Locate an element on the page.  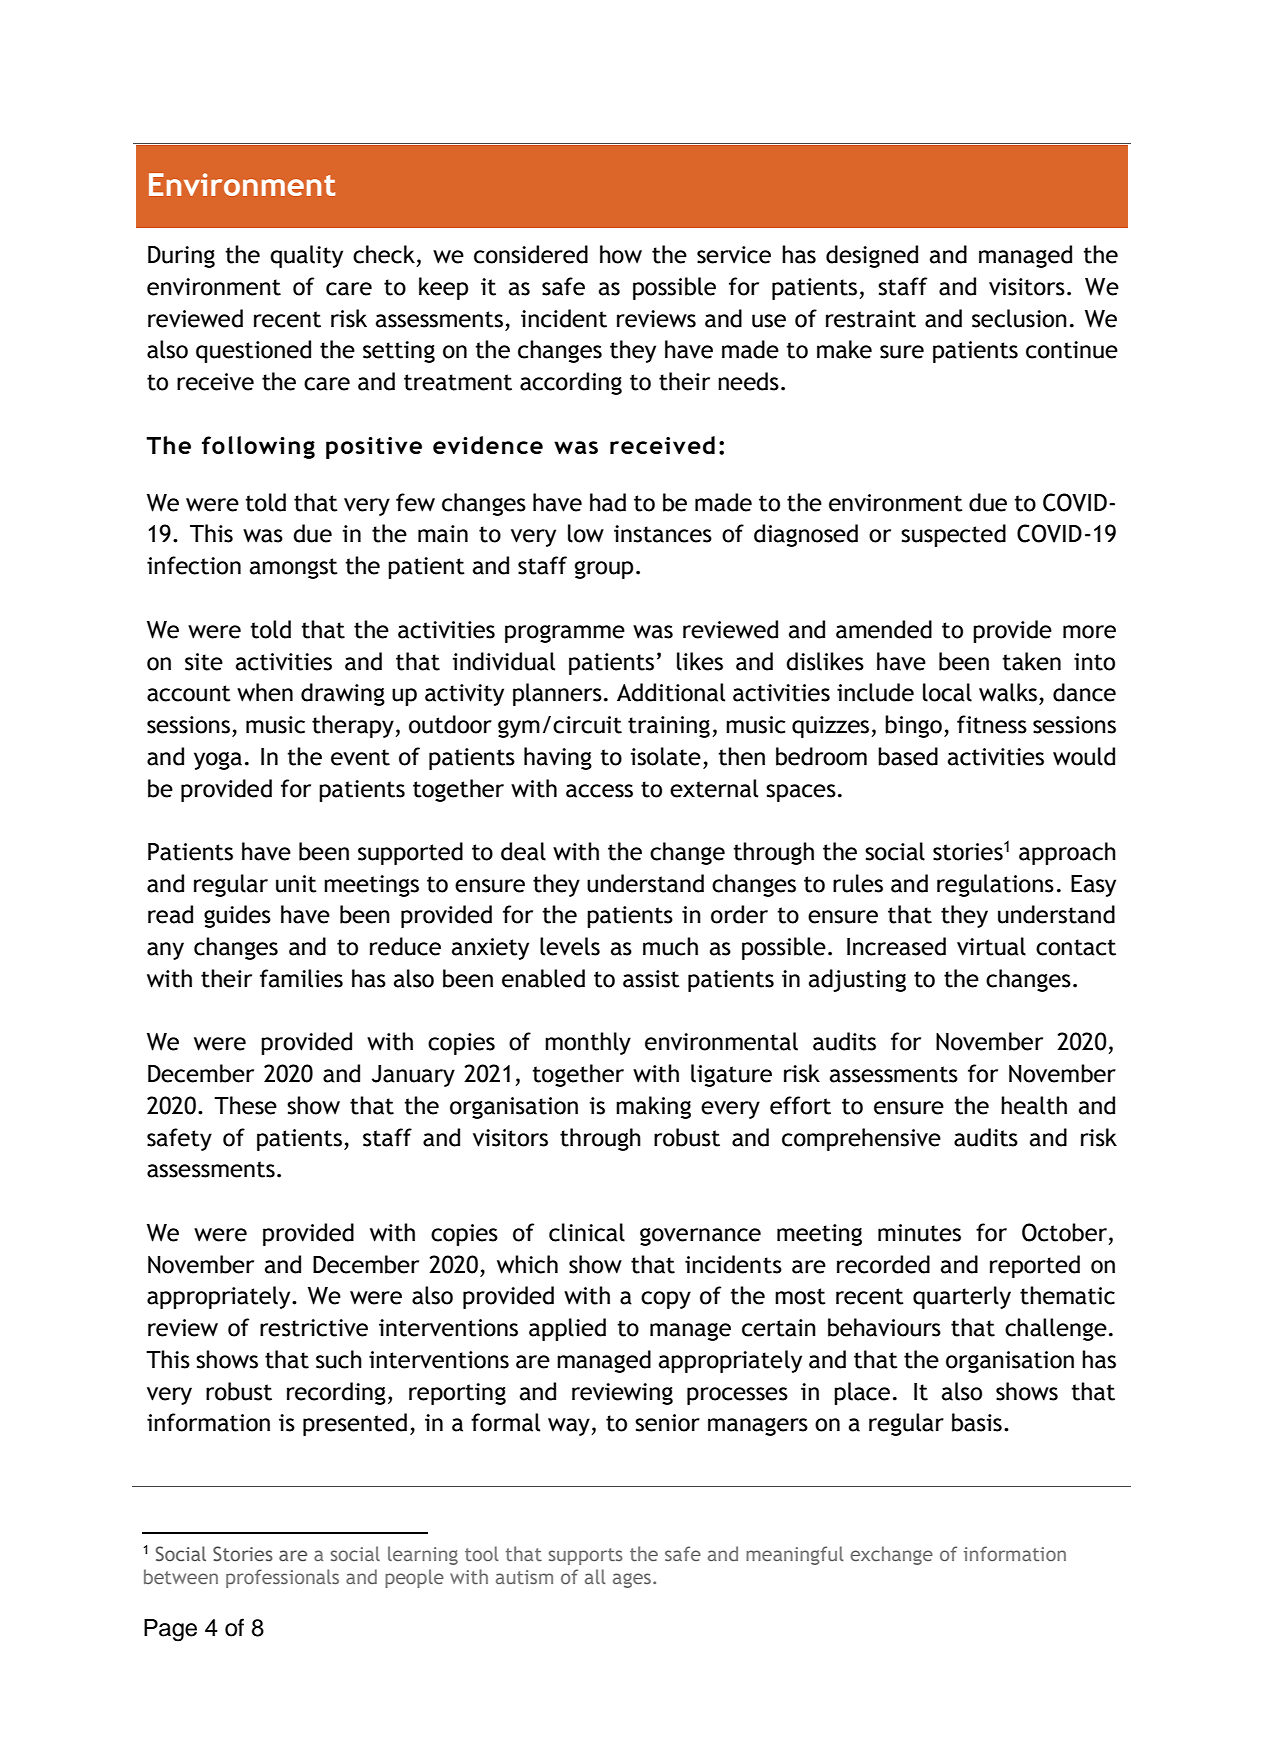
professionals is located at coordinates (282, 1578).
